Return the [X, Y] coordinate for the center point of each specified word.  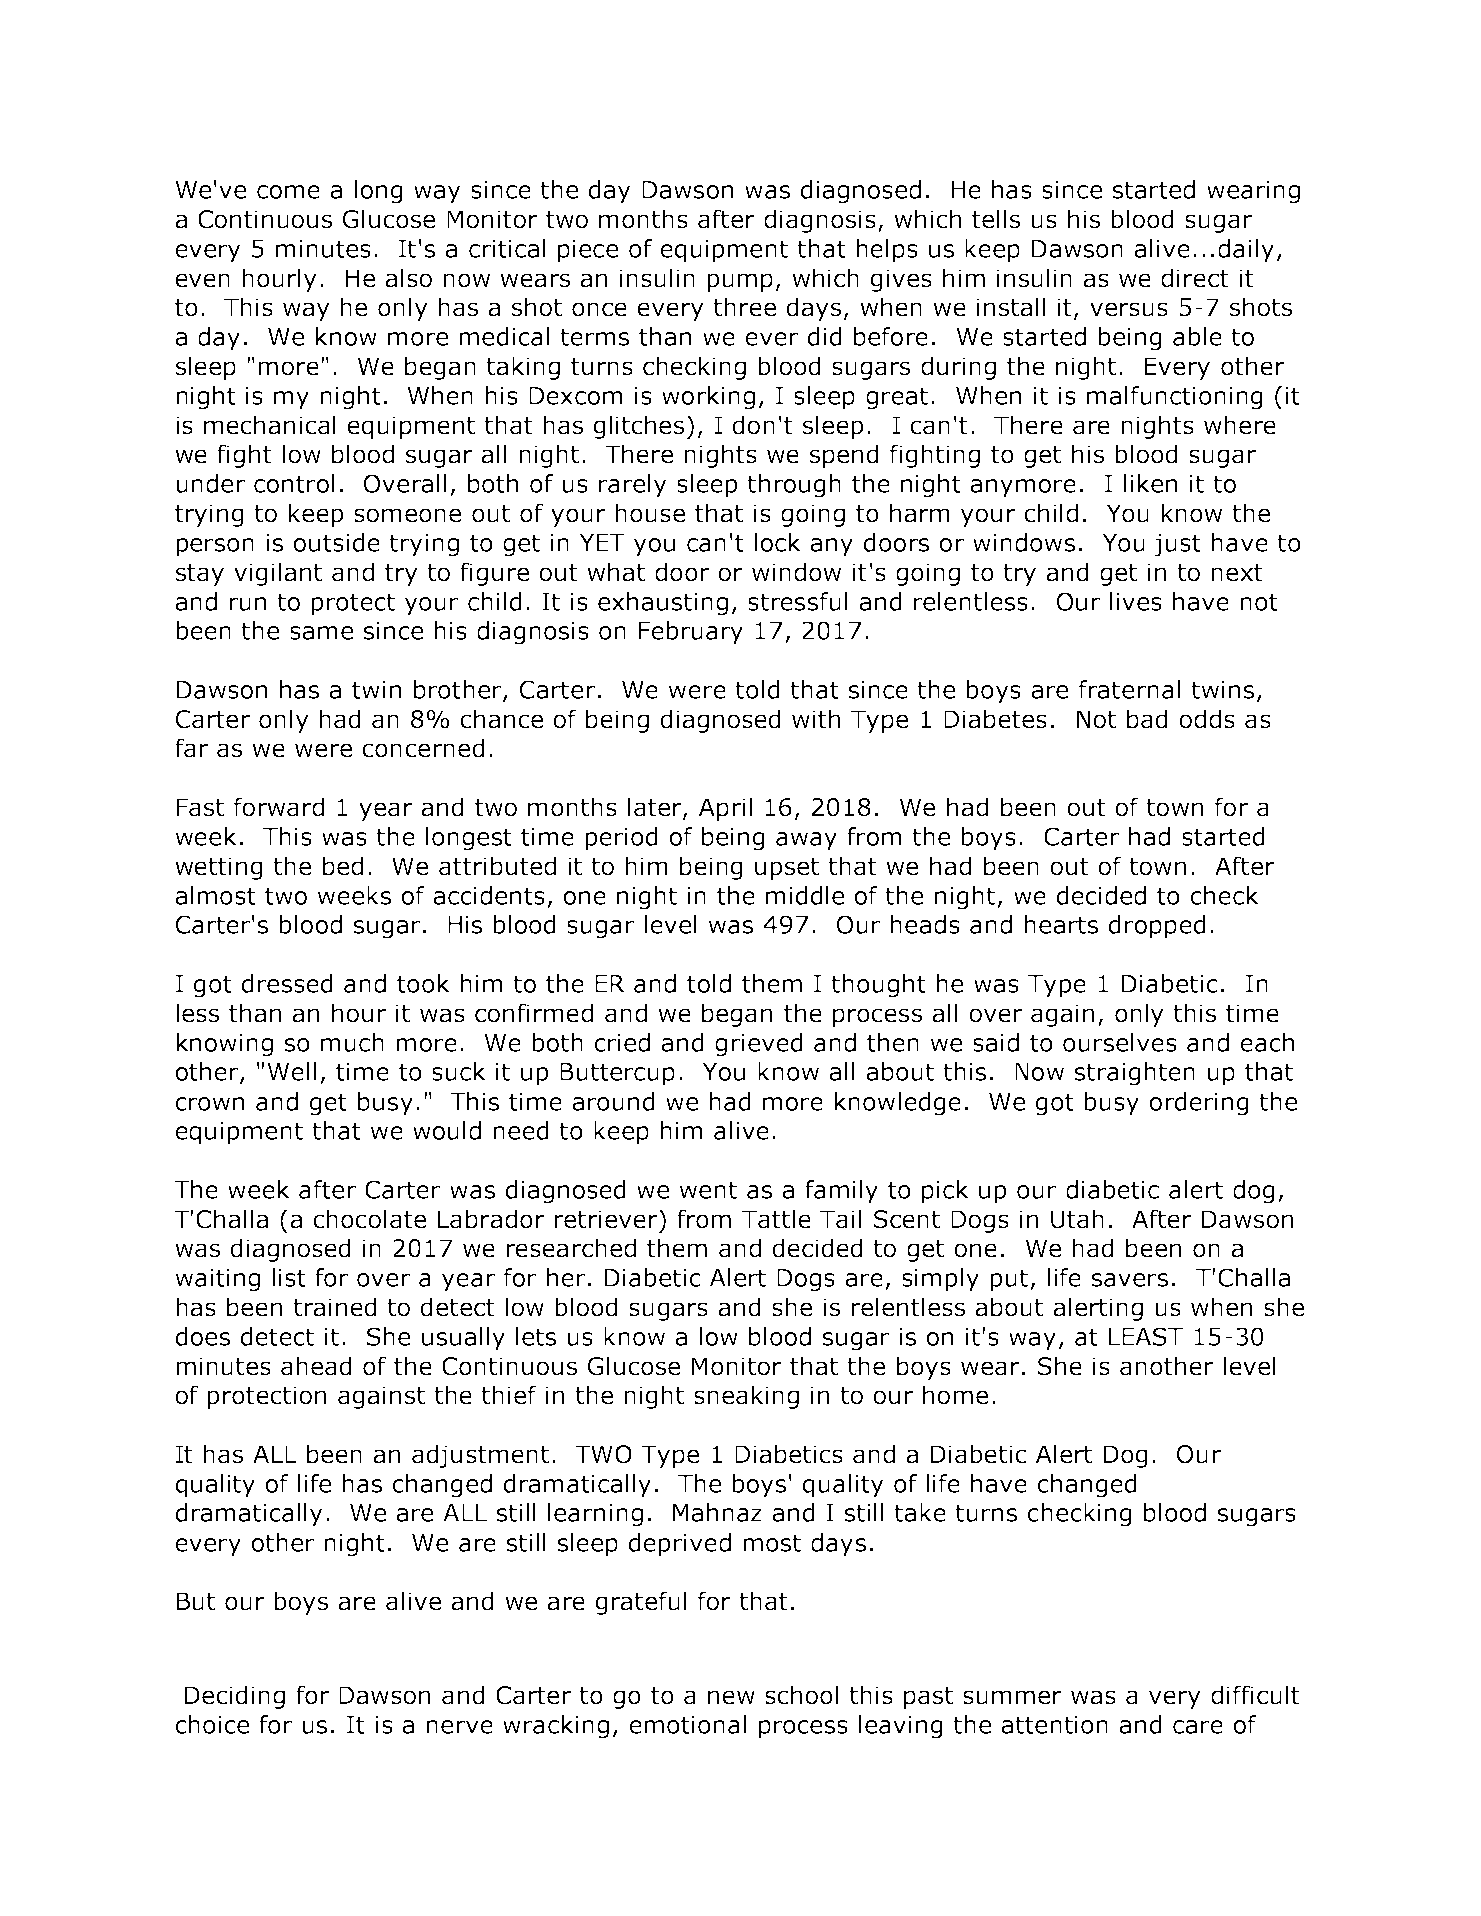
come [288, 192]
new [731, 1697]
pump [740, 282]
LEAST [1146, 1336]
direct [1195, 278]
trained [335, 1307]
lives [1136, 601]
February [691, 633]
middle [805, 895]
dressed [287, 983]
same [321, 633]
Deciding [235, 1697]
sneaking [746, 1397]
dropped [1157, 927]
